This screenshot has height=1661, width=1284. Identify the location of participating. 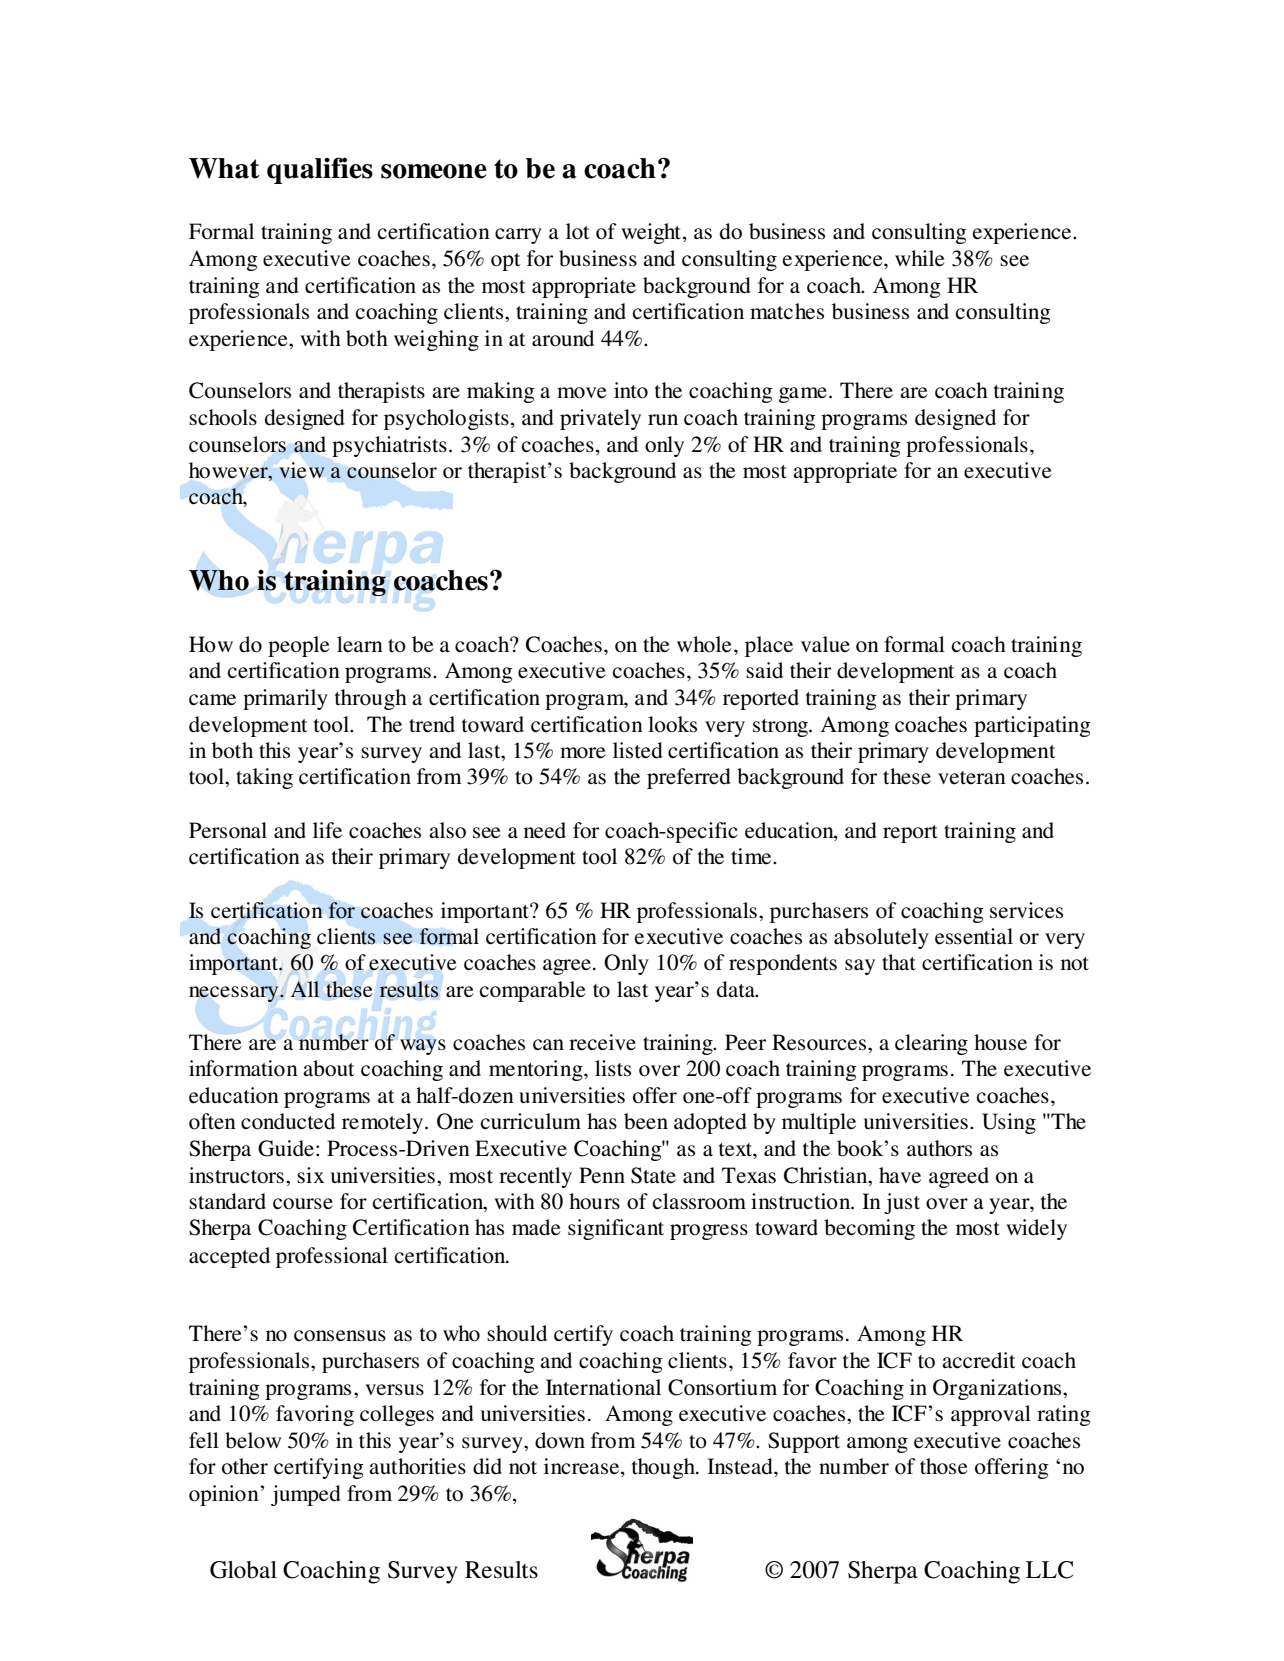
(1032, 726).
